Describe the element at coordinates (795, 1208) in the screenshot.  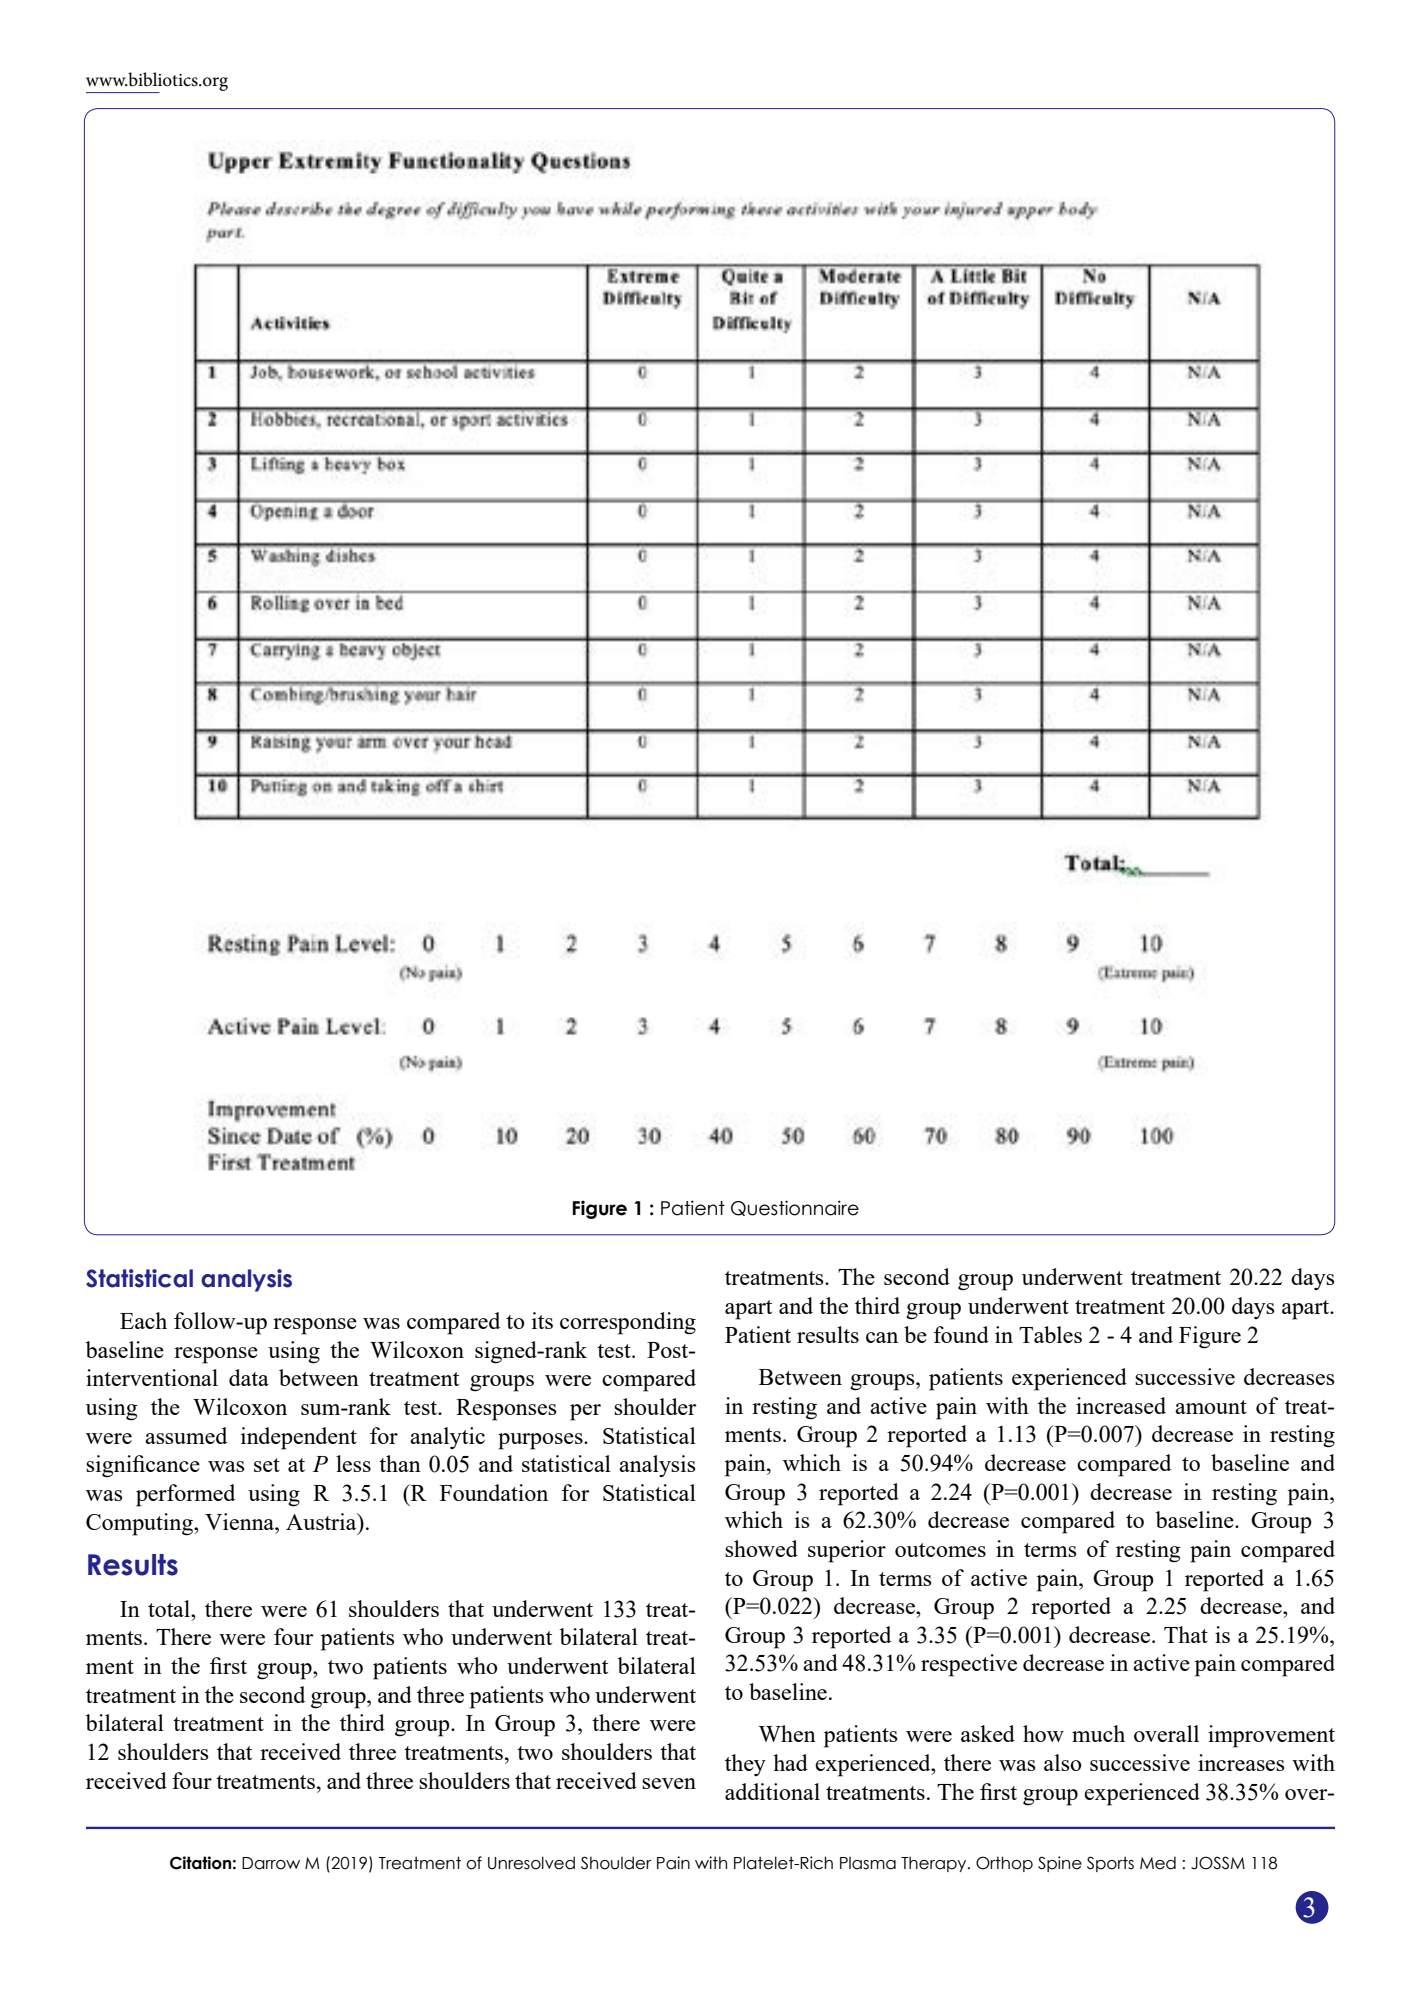
I see `Questionnaire` at that location.
